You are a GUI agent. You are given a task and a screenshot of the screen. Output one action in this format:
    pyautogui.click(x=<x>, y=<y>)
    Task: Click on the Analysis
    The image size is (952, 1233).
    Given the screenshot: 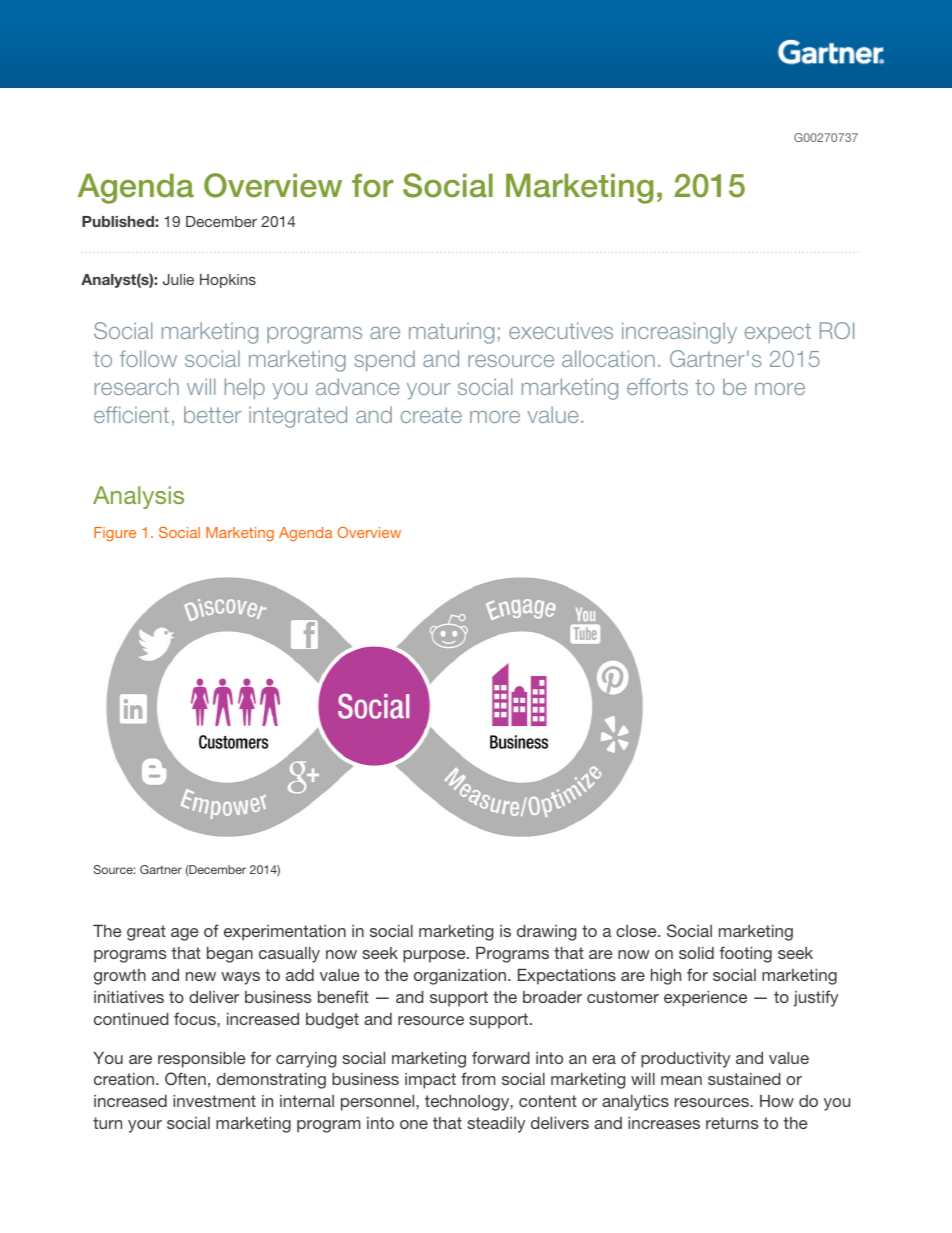 What is the action you would take?
    pyautogui.click(x=138, y=497)
